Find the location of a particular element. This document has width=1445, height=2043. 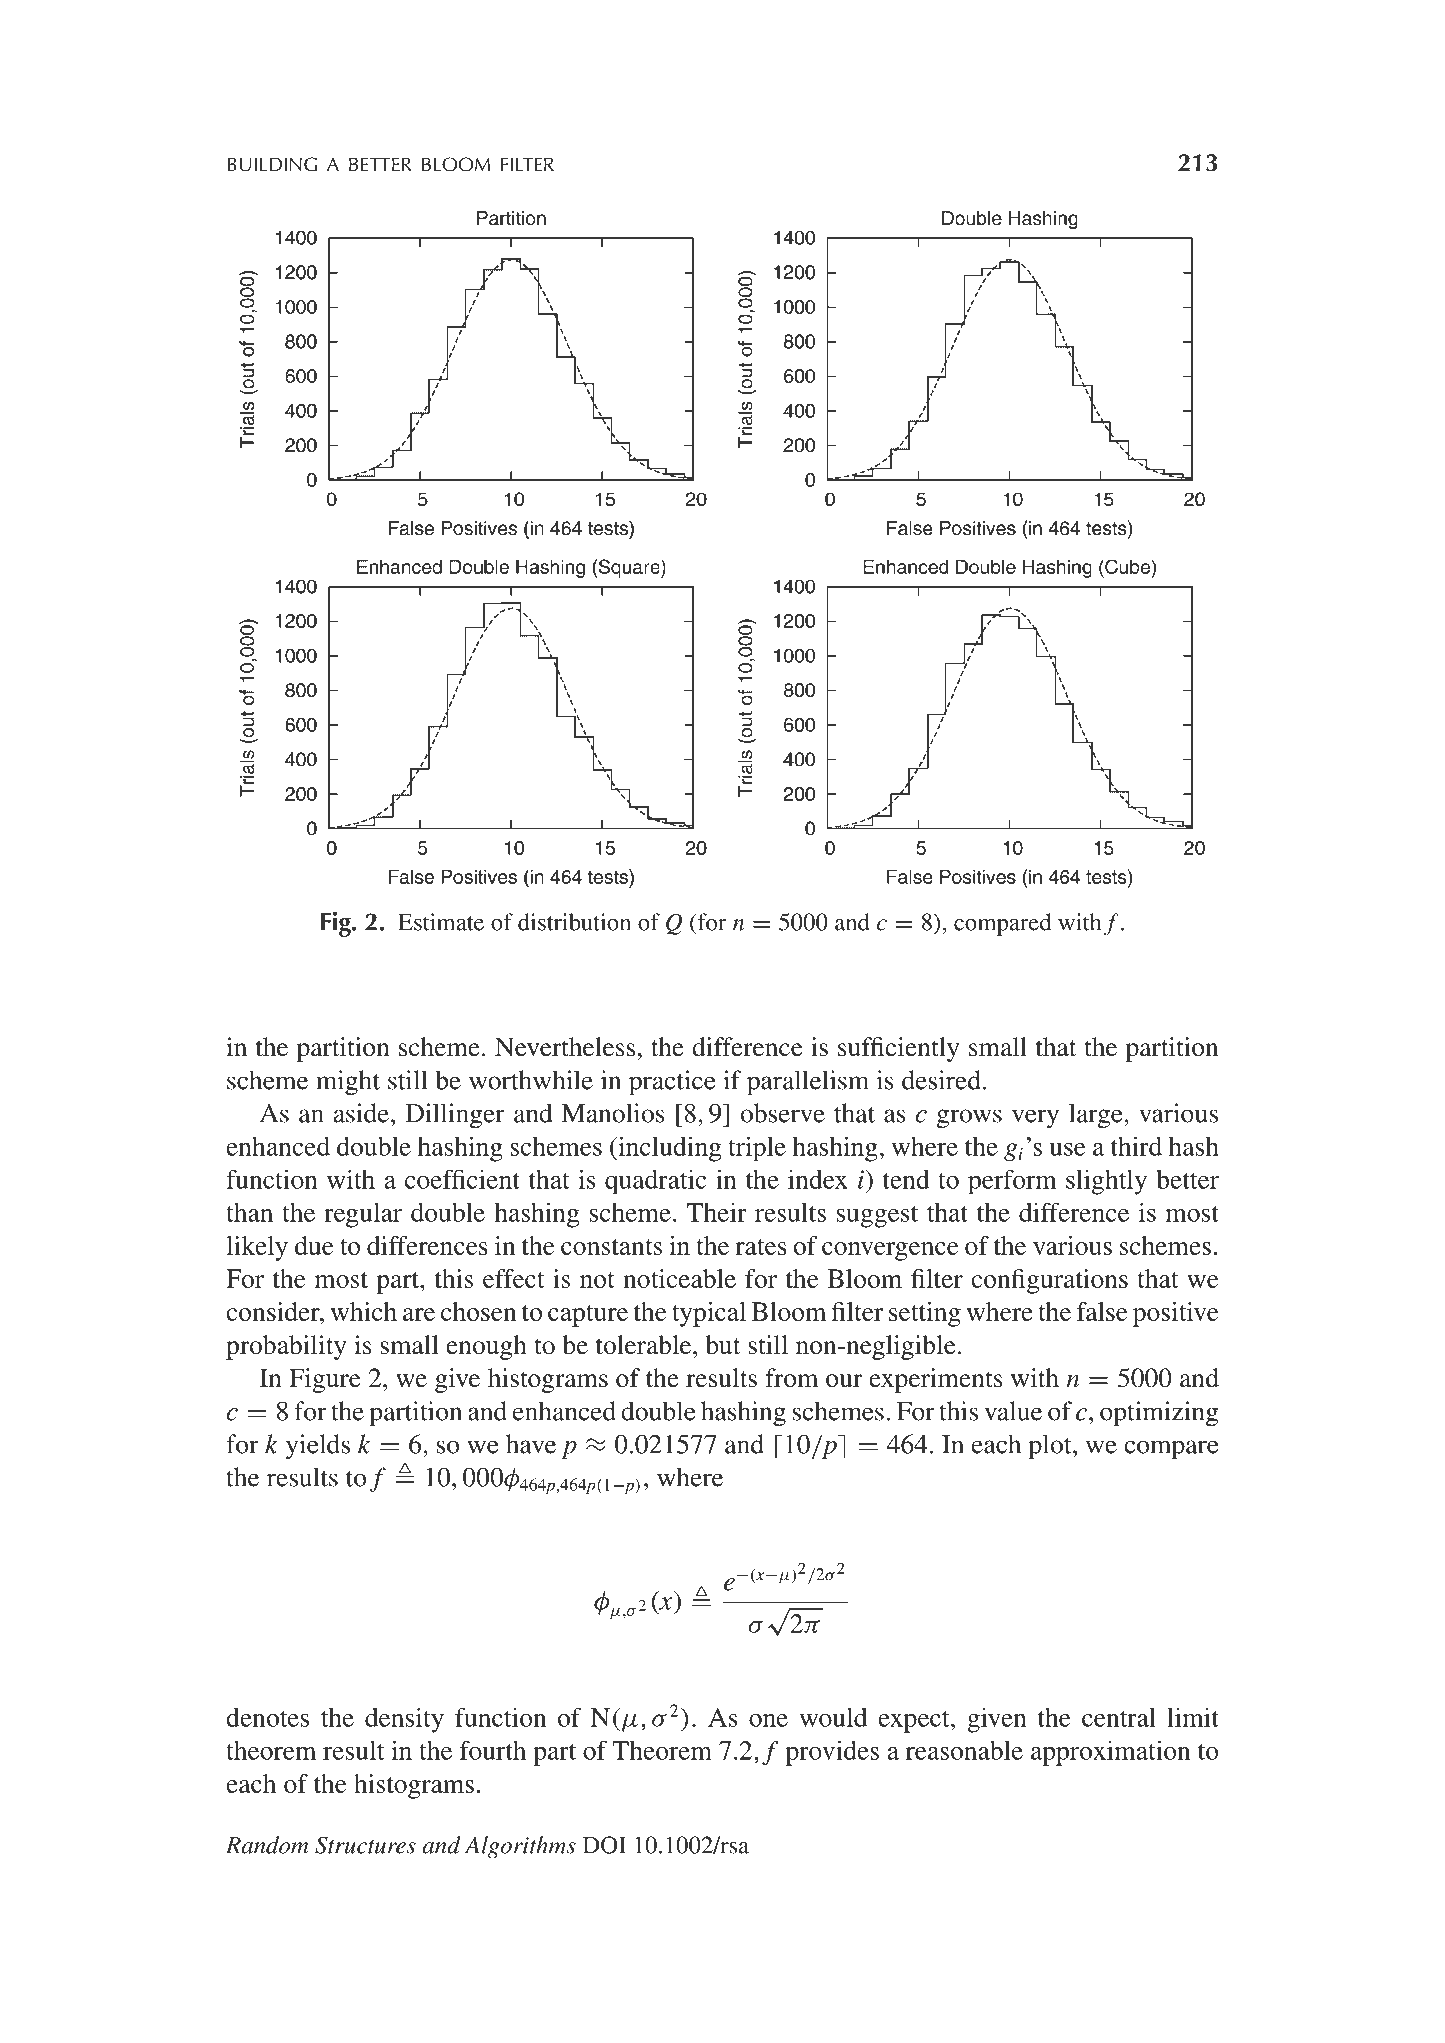

large is located at coordinates (1097, 1116).
